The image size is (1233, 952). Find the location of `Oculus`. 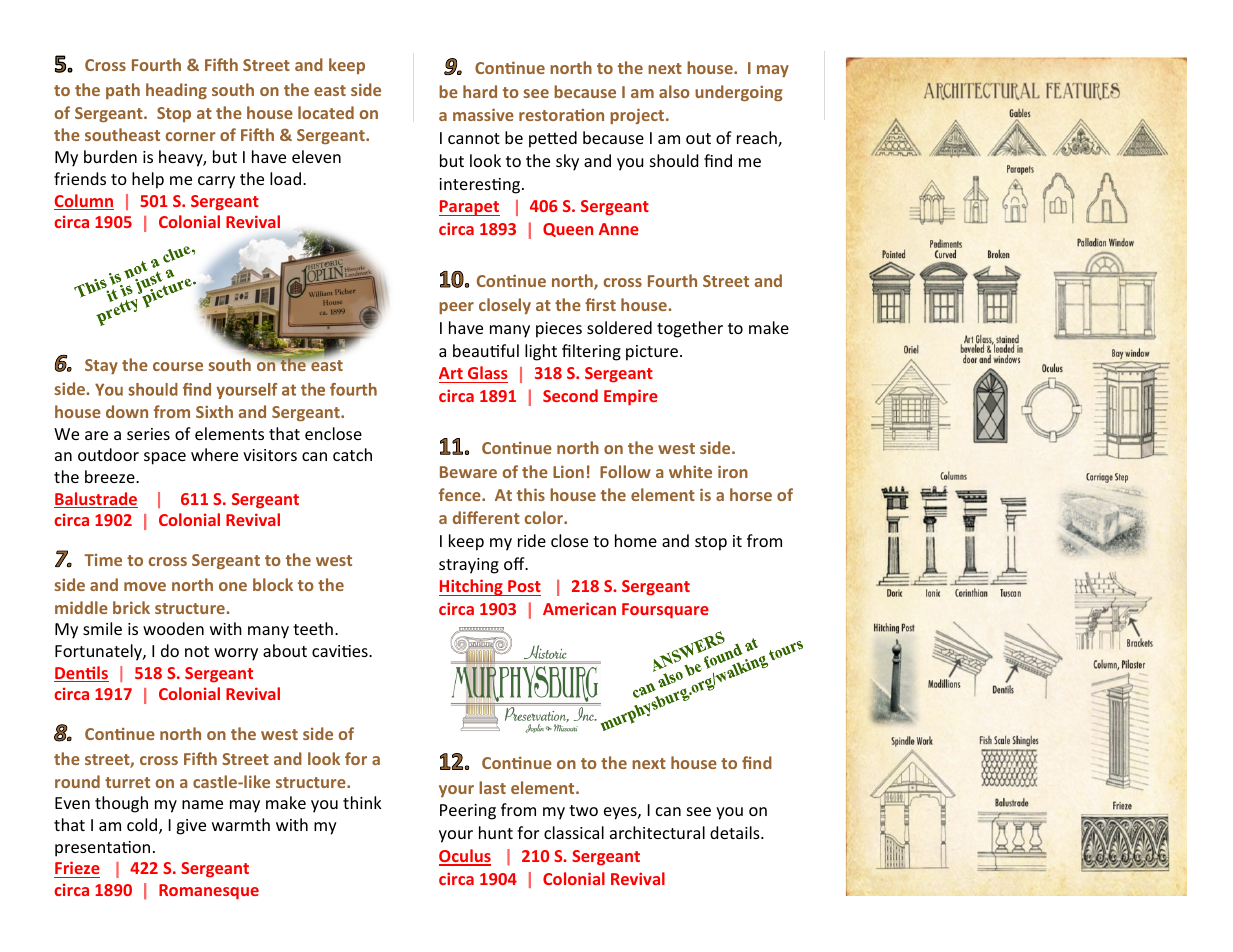

Oculus is located at coordinates (465, 857).
